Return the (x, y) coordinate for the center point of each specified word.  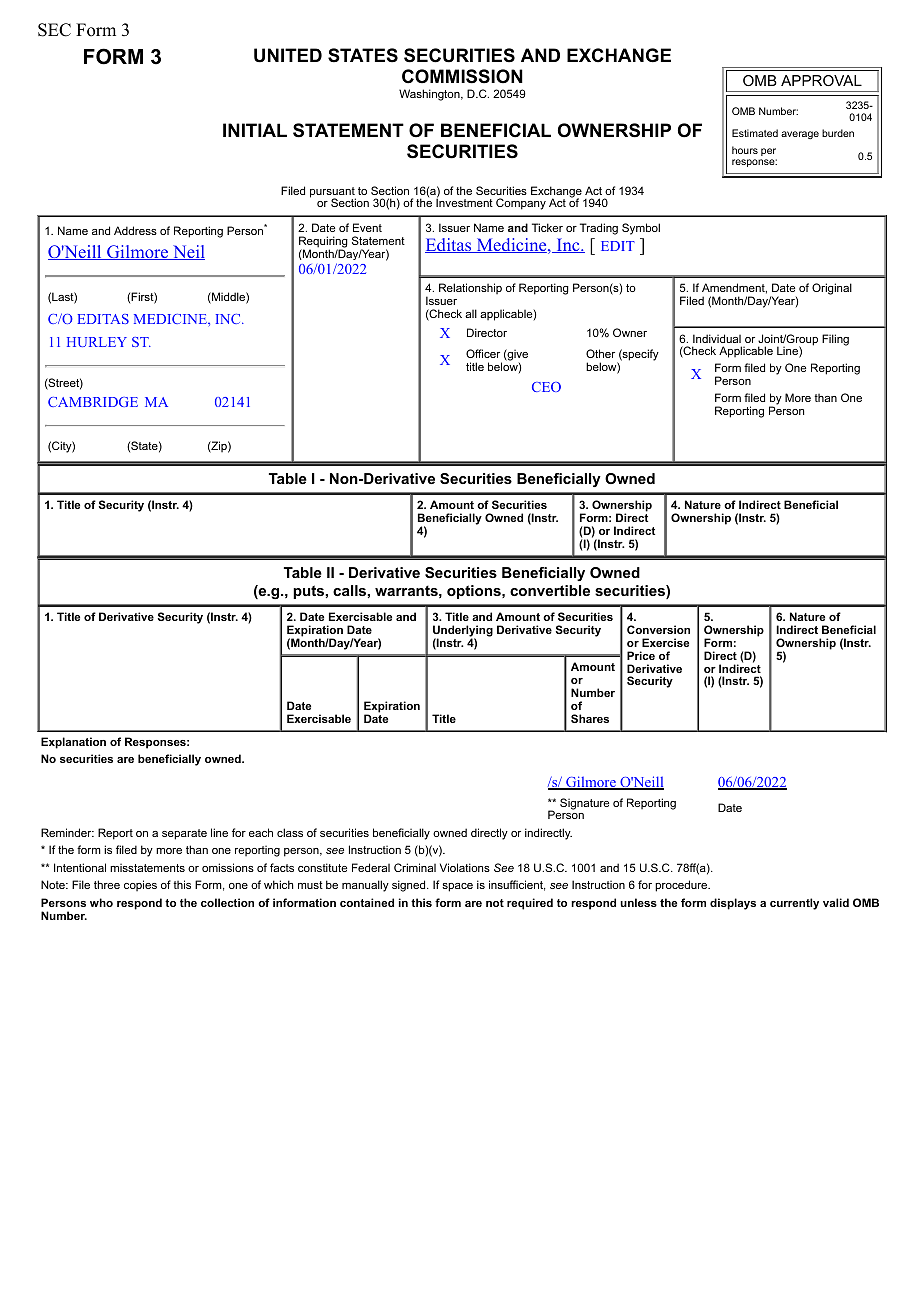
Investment (464, 202)
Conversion (658, 629)
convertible (550, 590)
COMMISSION (462, 76)
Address (135, 230)
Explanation (73, 743)
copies (140, 885)
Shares (590, 718)
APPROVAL (821, 80)
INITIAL (255, 130)
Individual (717, 338)
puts (309, 592)
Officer (483, 353)
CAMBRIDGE (93, 402)
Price (641, 655)
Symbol (641, 229)
